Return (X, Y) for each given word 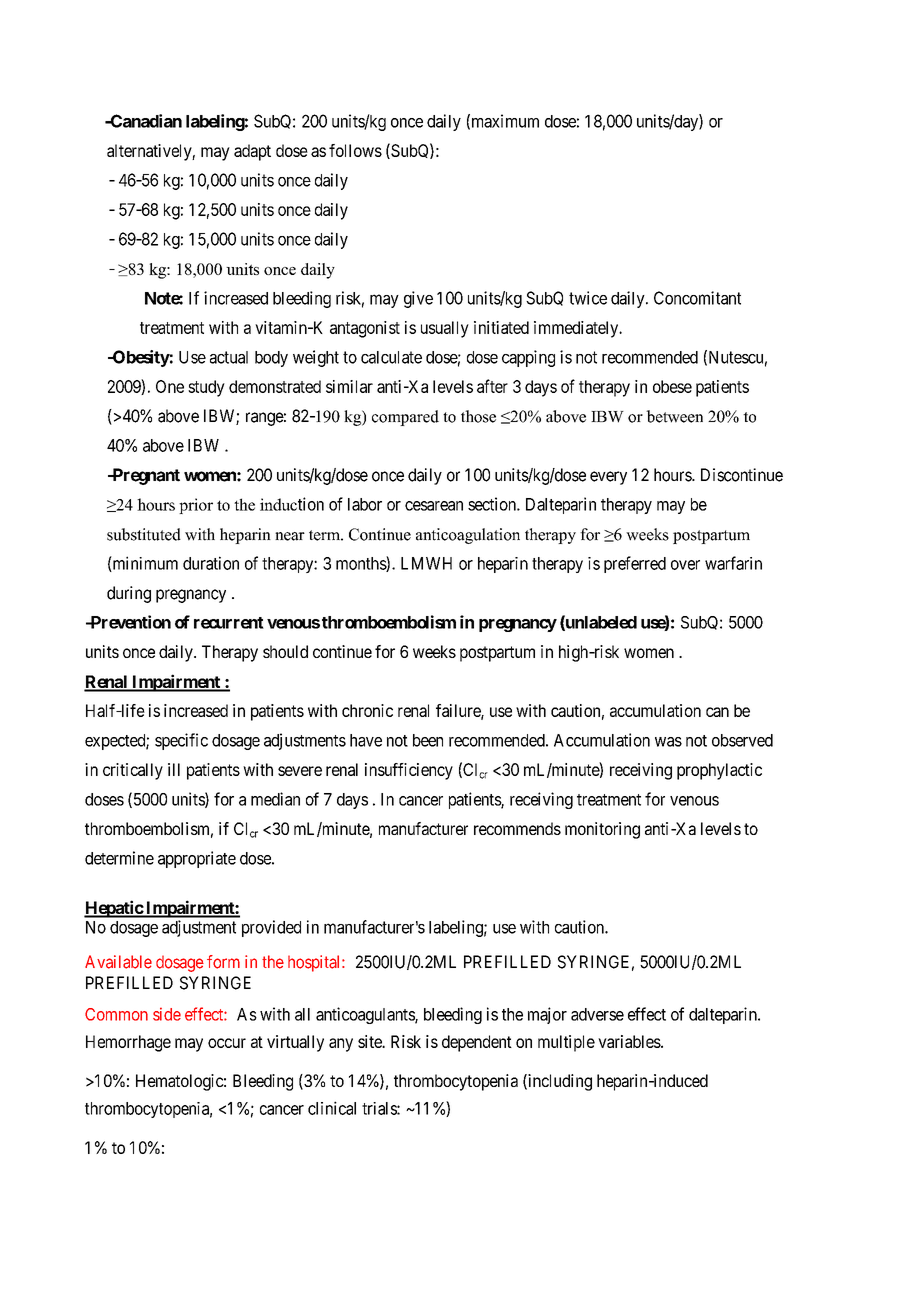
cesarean (434, 506)
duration (211, 563)
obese (672, 386)
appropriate (197, 859)
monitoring (602, 830)
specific (181, 741)
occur (227, 1043)
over (685, 565)
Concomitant (697, 298)
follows (355, 150)
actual (229, 357)
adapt (252, 152)
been (428, 740)
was (668, 742)
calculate (391, 357)
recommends (517, 828)
